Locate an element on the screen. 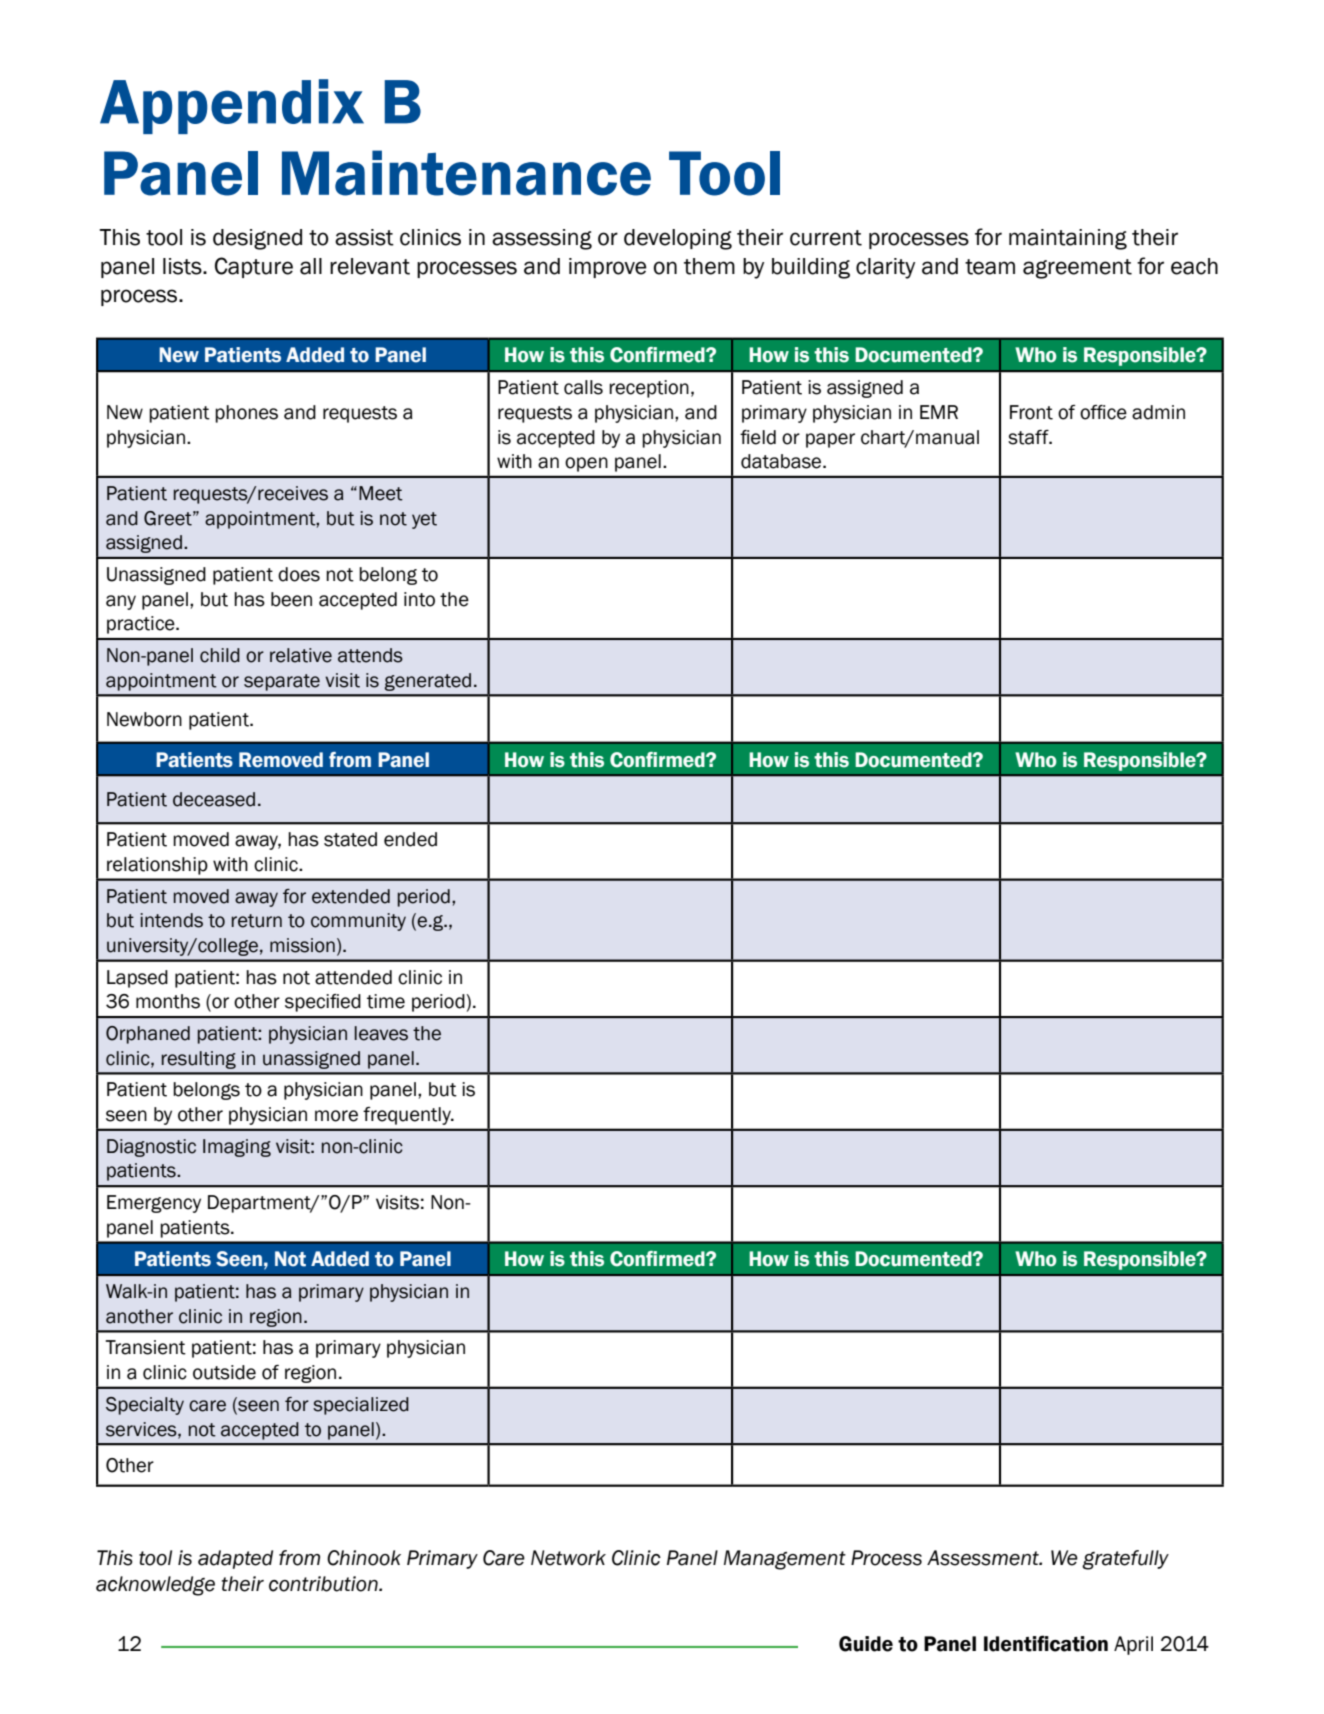 Image resolution: width=1324 pixels, height=1714 pixels. database is located at coordinates (782, 461).
